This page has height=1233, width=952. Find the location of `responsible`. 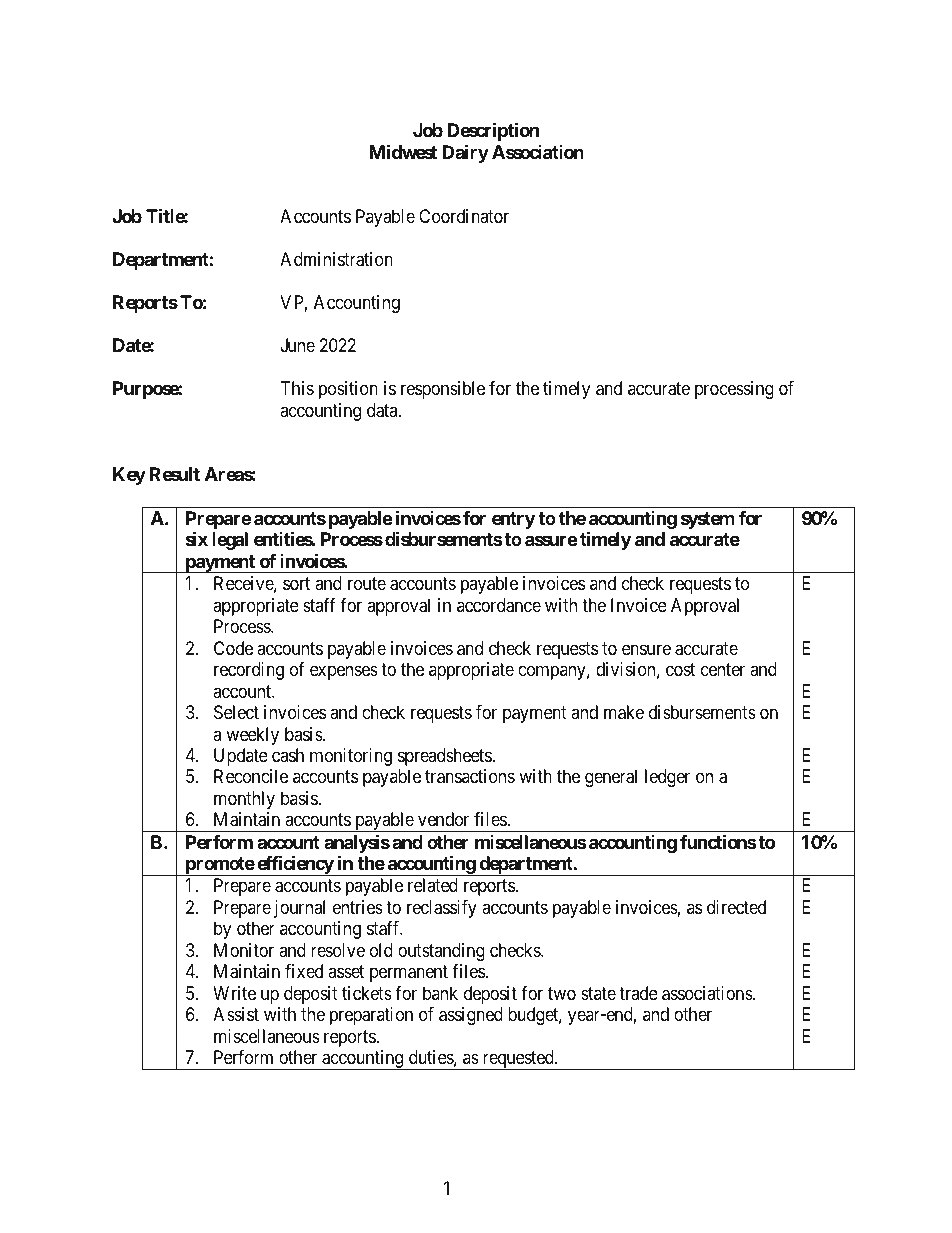

responsible is located at coordinates (443, 390).
